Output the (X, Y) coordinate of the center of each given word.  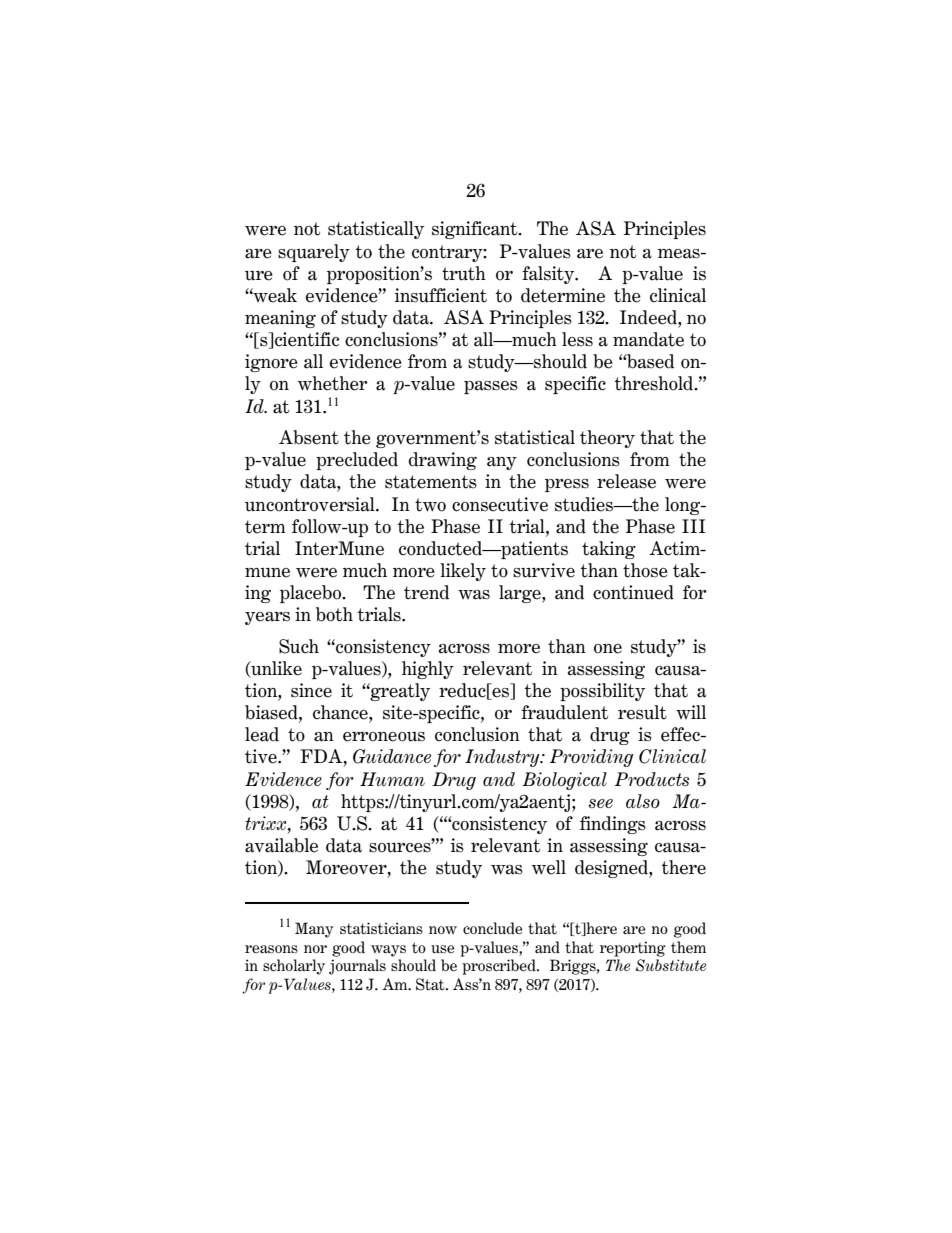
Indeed (649, 317)
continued (633, 592)
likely (463, 572)
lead (262, 734)
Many (314, 930)
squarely (314, 253)
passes (491, 387)
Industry (503, 758)
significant (476, 230)
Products (652, 779)
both (334, 614)
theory (607, 439)
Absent (309, 437)
